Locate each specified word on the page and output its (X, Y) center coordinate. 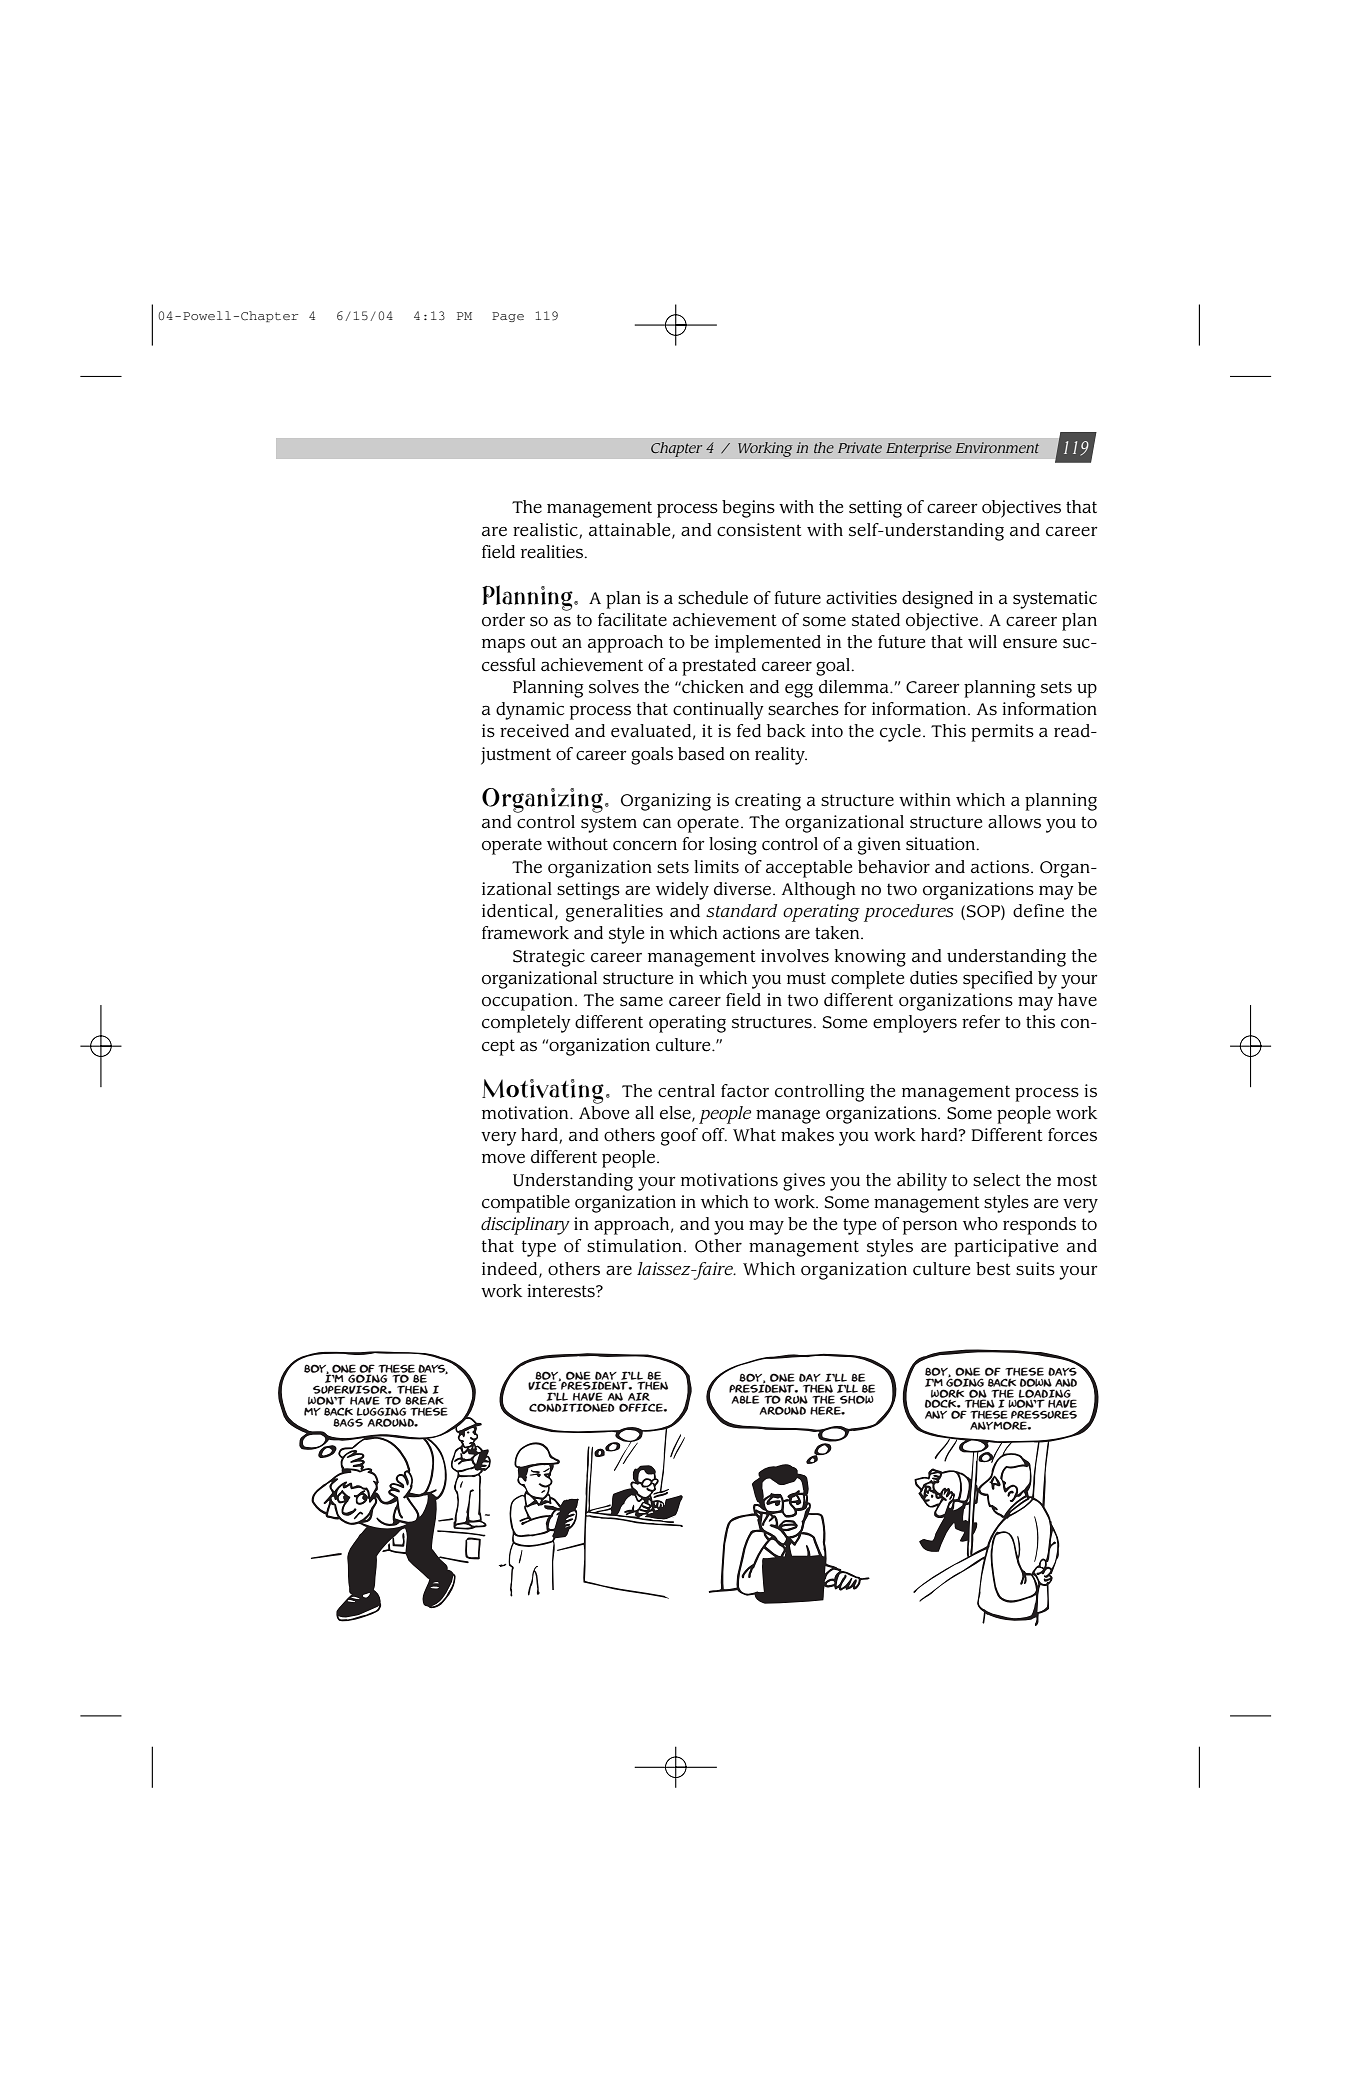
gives (804, 1182)
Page (508, 317)
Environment (997, 447)
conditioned (572, 1407)
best (993, 1269)
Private (860, 447)
